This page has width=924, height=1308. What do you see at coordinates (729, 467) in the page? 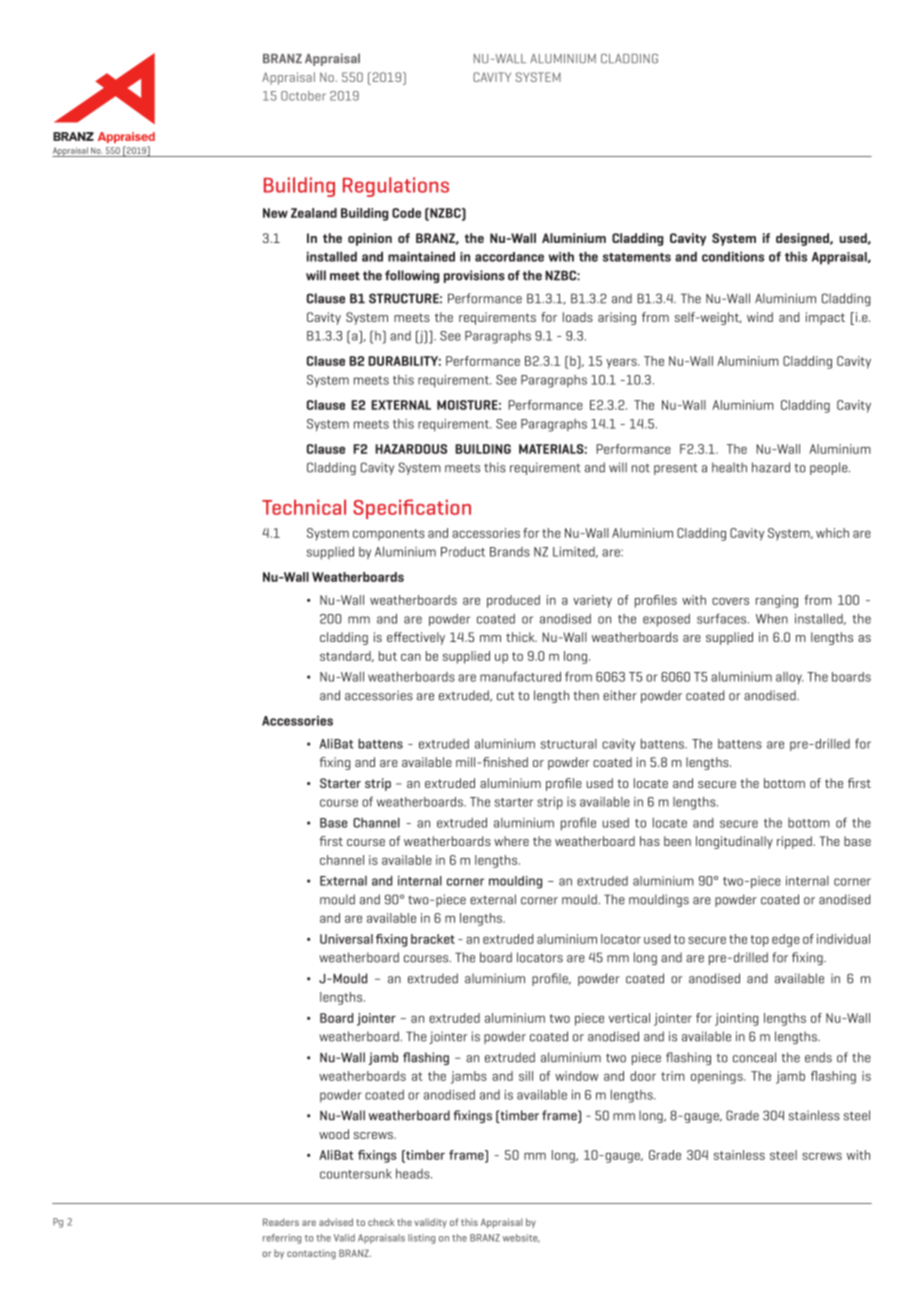
I see `health` at bounding box center [729, 467].
